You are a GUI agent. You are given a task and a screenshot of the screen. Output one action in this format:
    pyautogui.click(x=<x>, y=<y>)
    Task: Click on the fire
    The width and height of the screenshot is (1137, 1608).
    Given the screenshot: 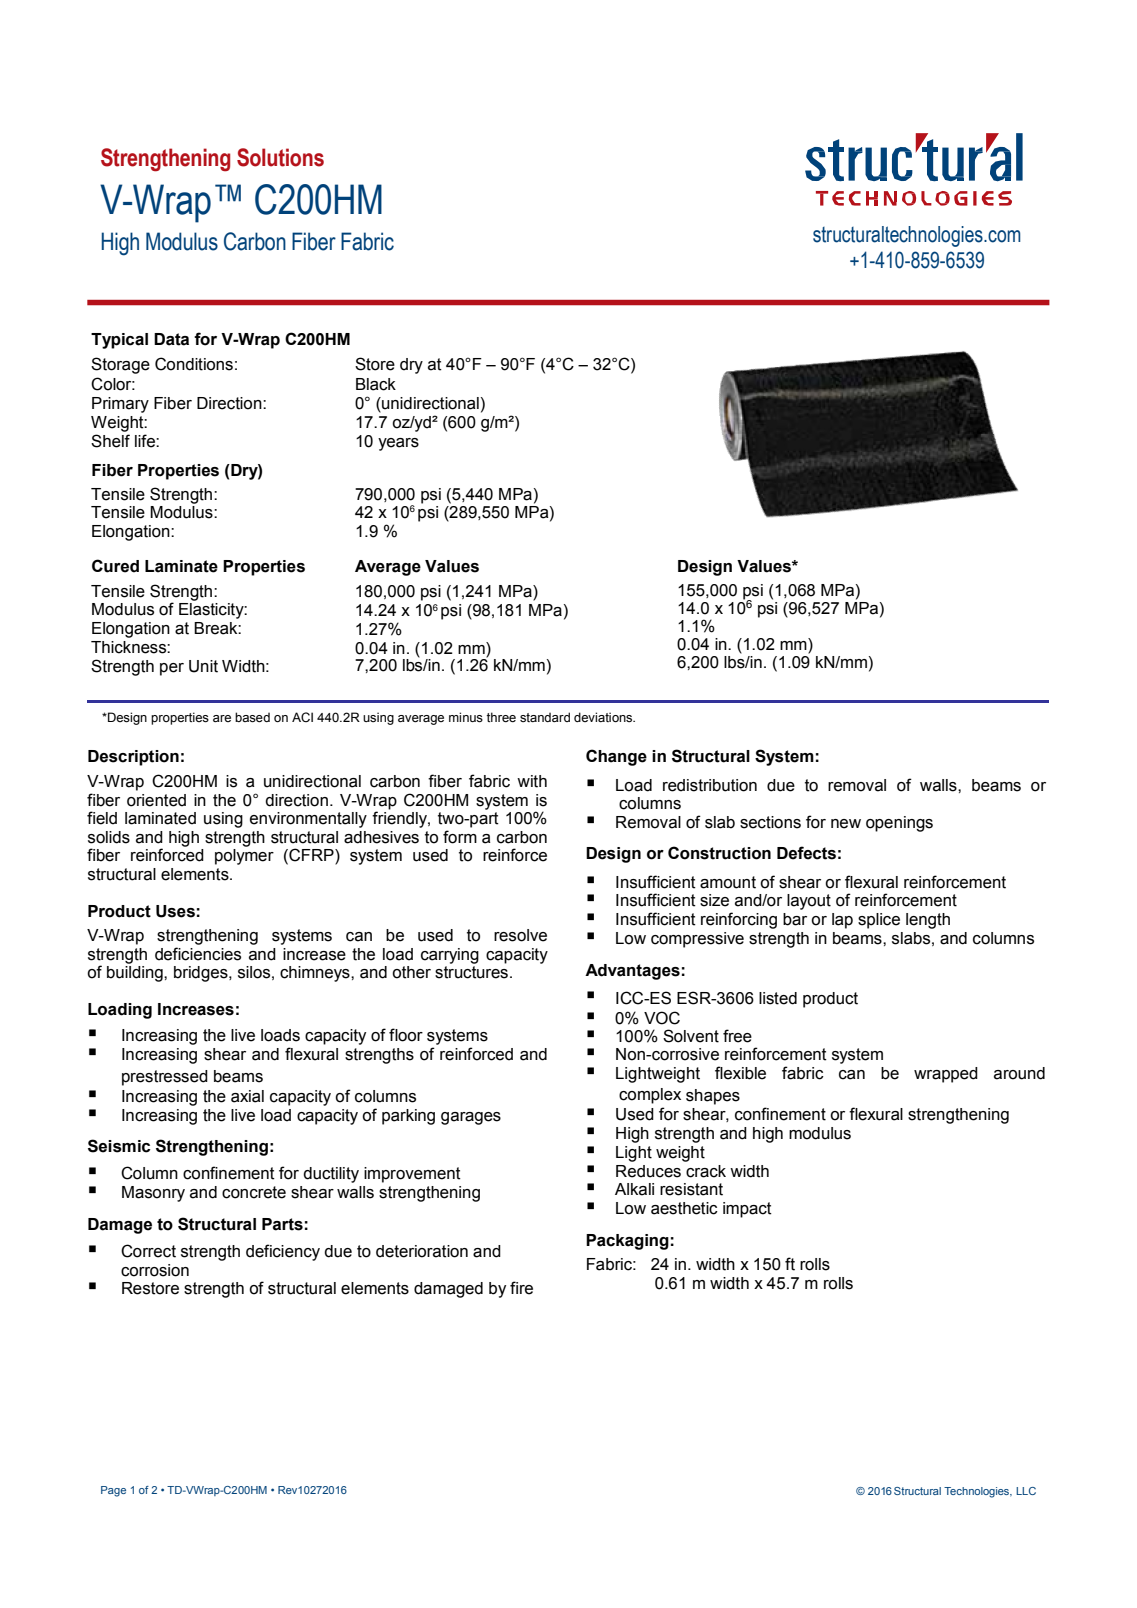 What is the action you would take?
    pyautogui.click(x=521, y=1288)
